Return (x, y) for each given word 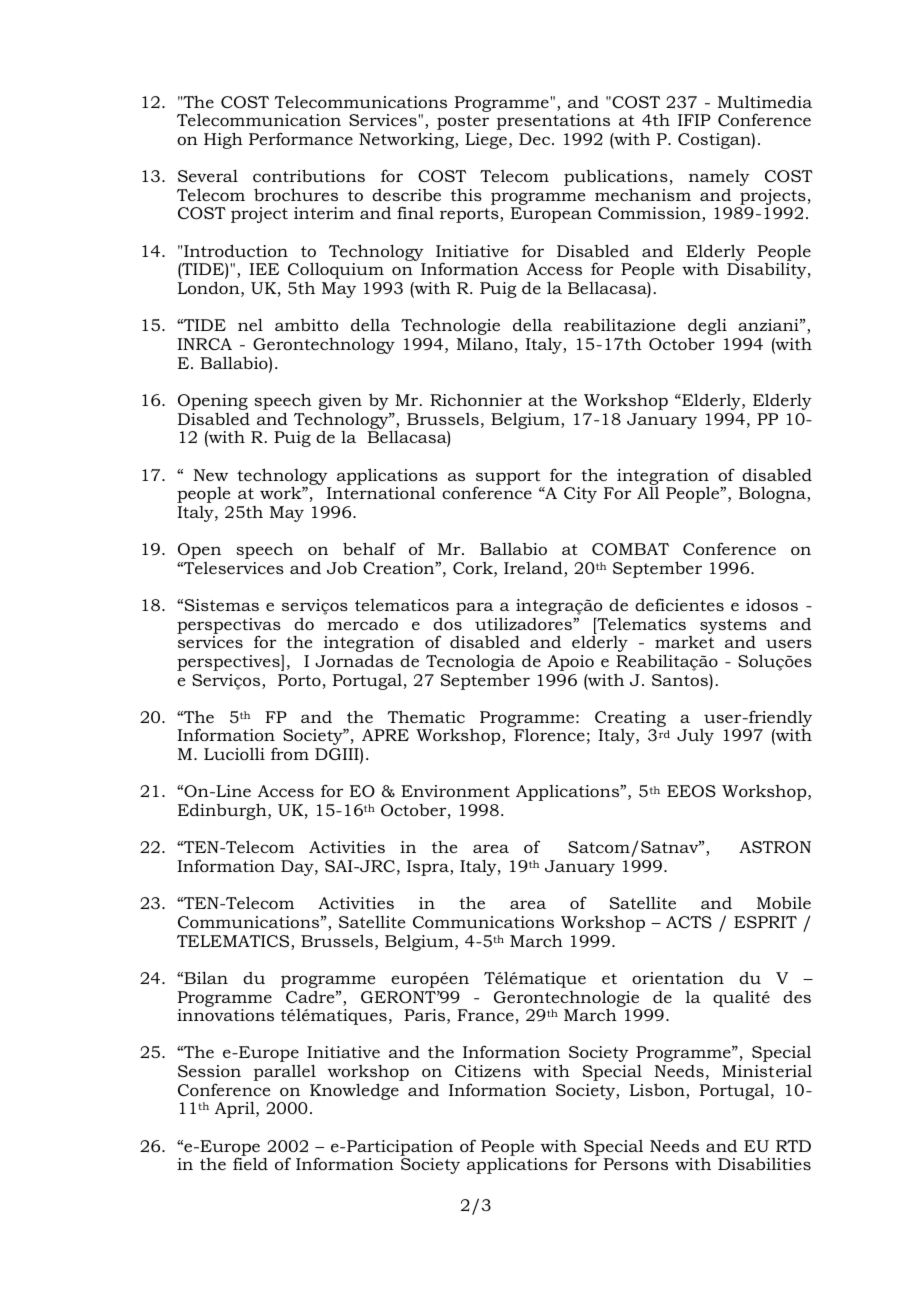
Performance (301, 138)
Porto (299, 680)
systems (733, 627)
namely (719, 177)
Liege (487, 141)
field (250, 1163)
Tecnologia (470, 664)
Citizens (488, 1071)
